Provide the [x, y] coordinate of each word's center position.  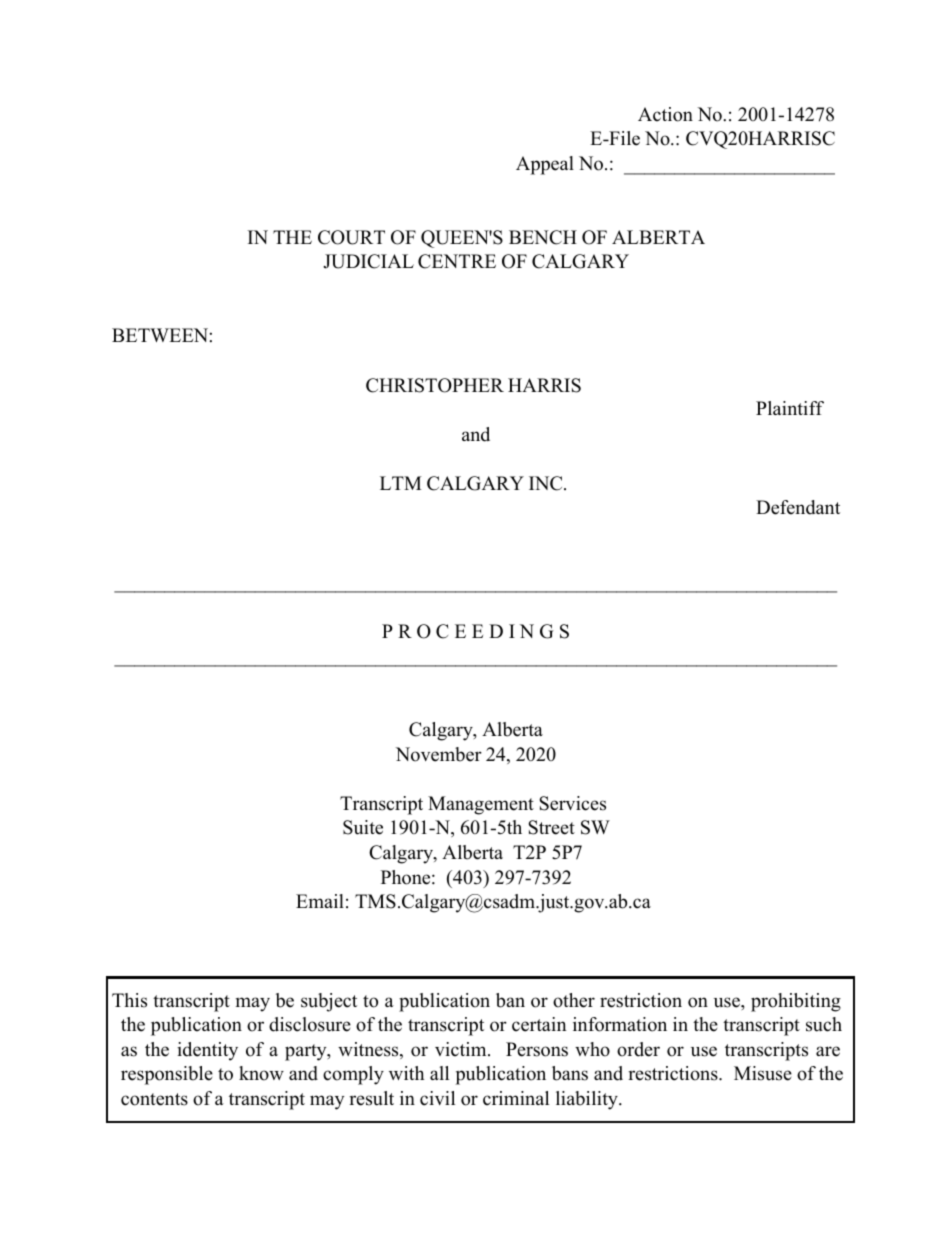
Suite [363, 827]
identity [207, 1051]
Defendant [798, 507]
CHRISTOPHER [435, 385]
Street [551, 827]
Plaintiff [790, 408]
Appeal [545, 165]
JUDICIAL [368, 261]
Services [572, 803]
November [438, 754]
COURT [351, 237]
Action [665, 114]
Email [320, 901]
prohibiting [796, 1002]
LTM [401, 483]
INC [547, 483]
